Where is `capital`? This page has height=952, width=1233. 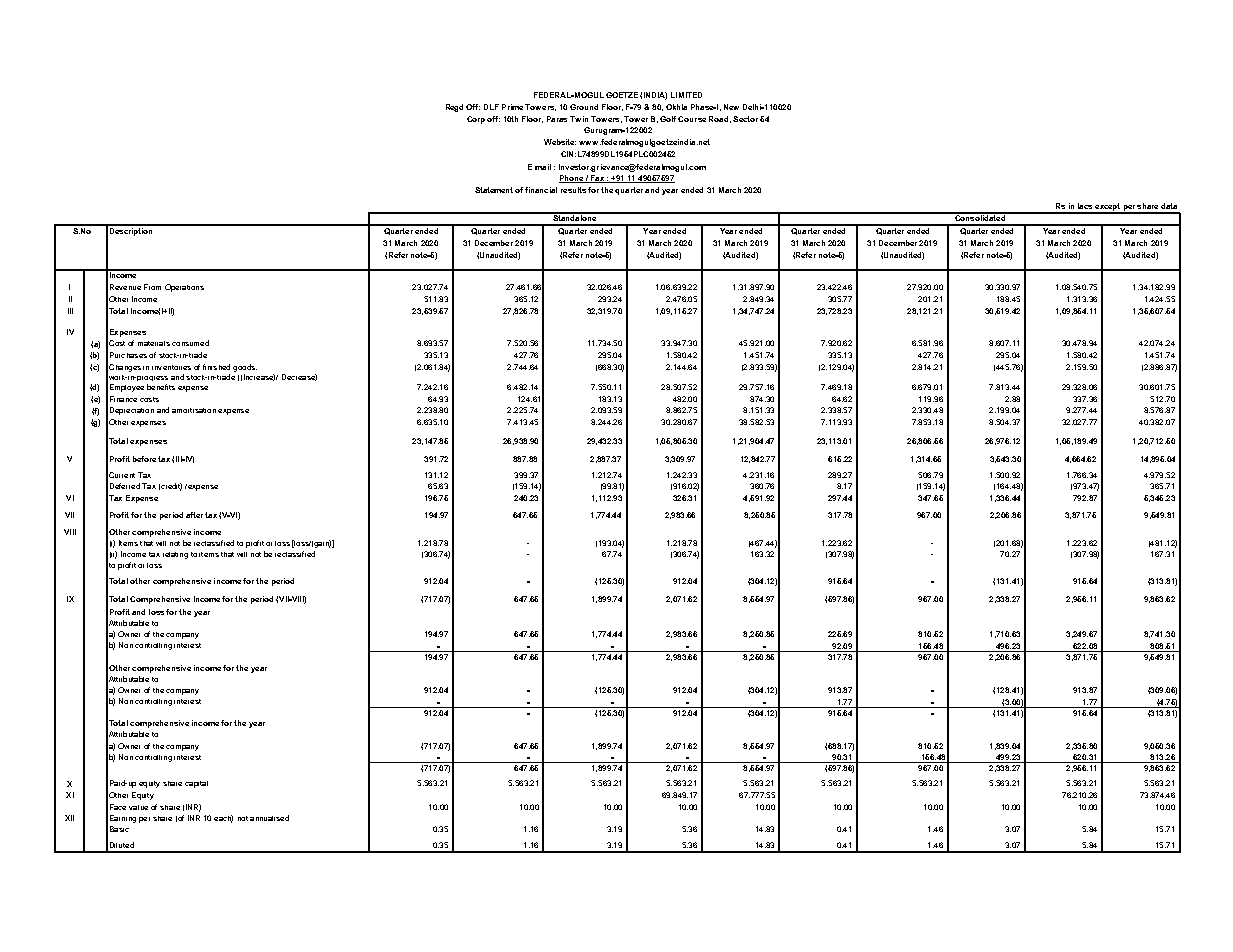 capital is located at coordinates (196, 784).
